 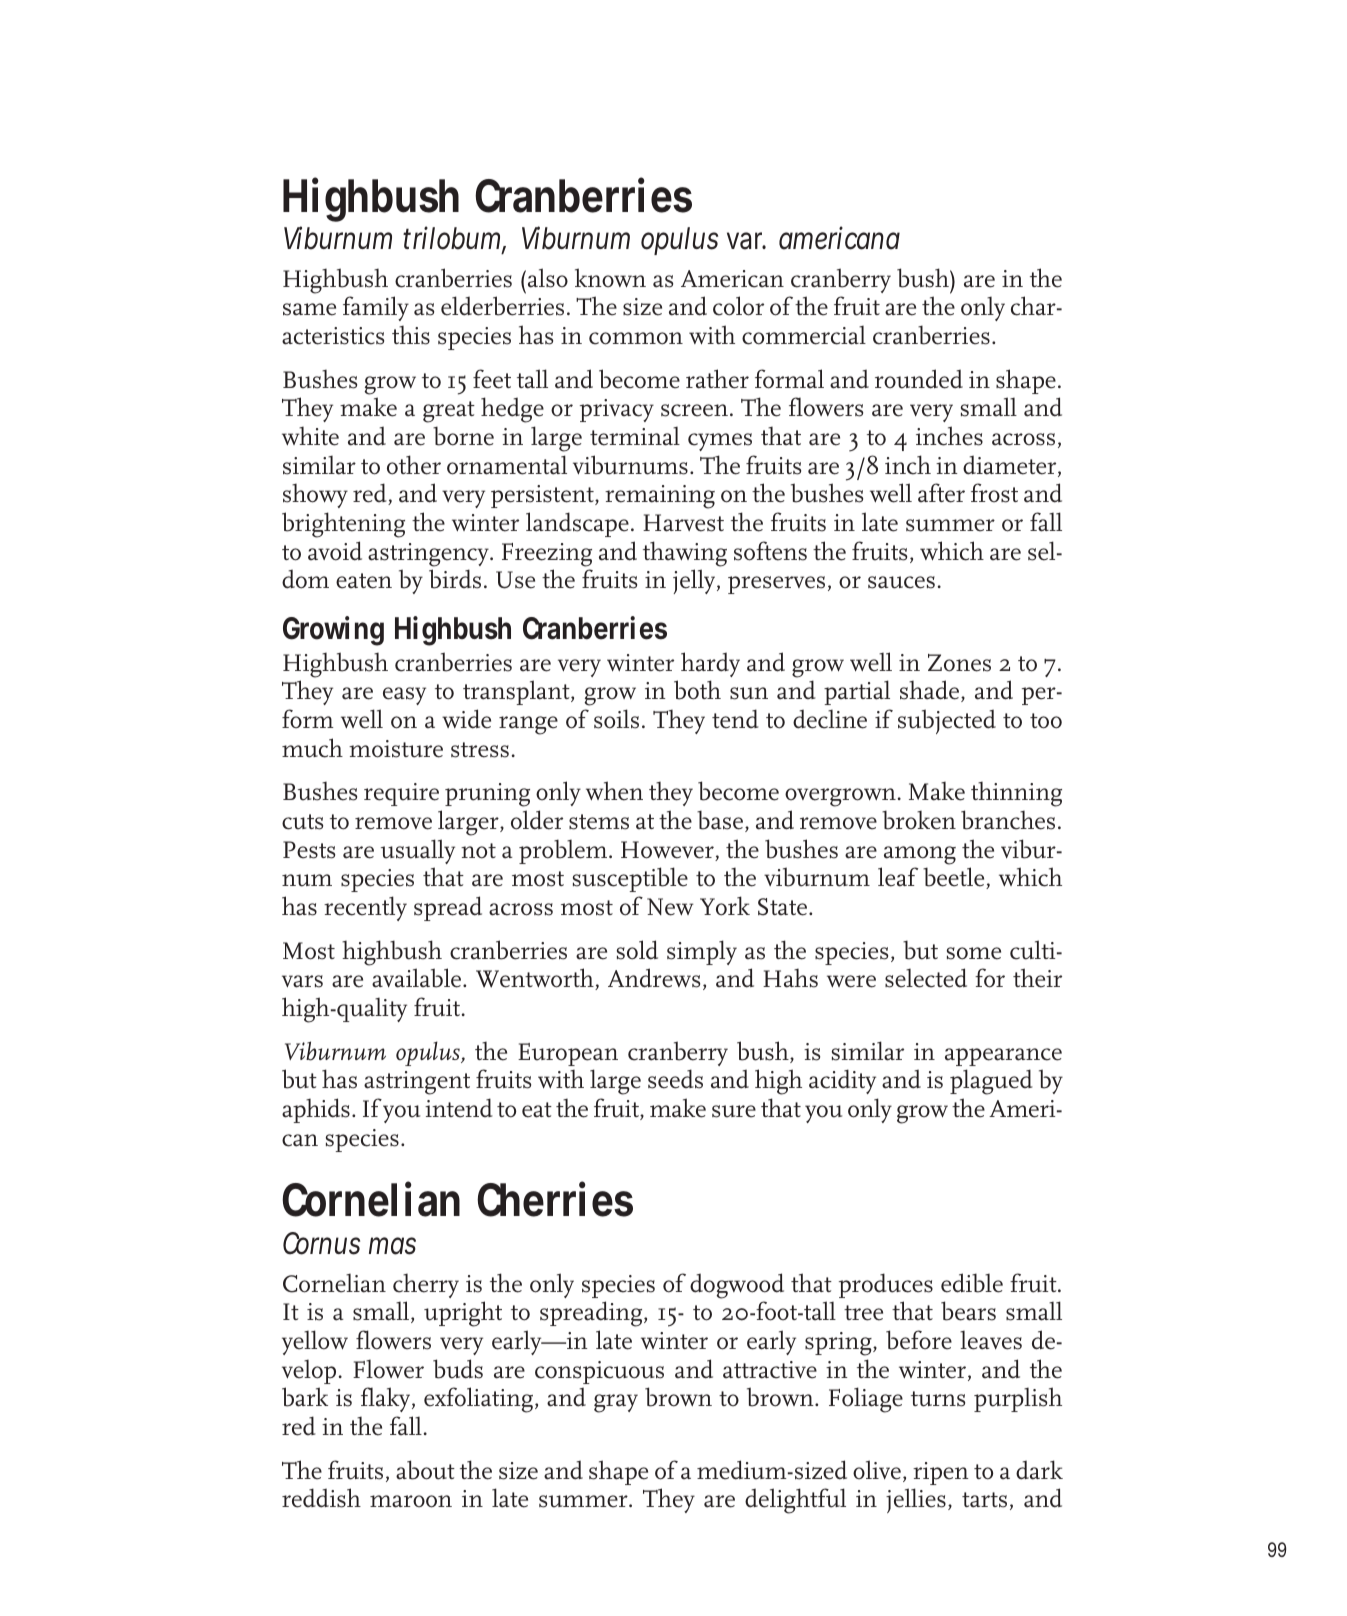 I want to click on thawing, so click(x=685, y=554).
